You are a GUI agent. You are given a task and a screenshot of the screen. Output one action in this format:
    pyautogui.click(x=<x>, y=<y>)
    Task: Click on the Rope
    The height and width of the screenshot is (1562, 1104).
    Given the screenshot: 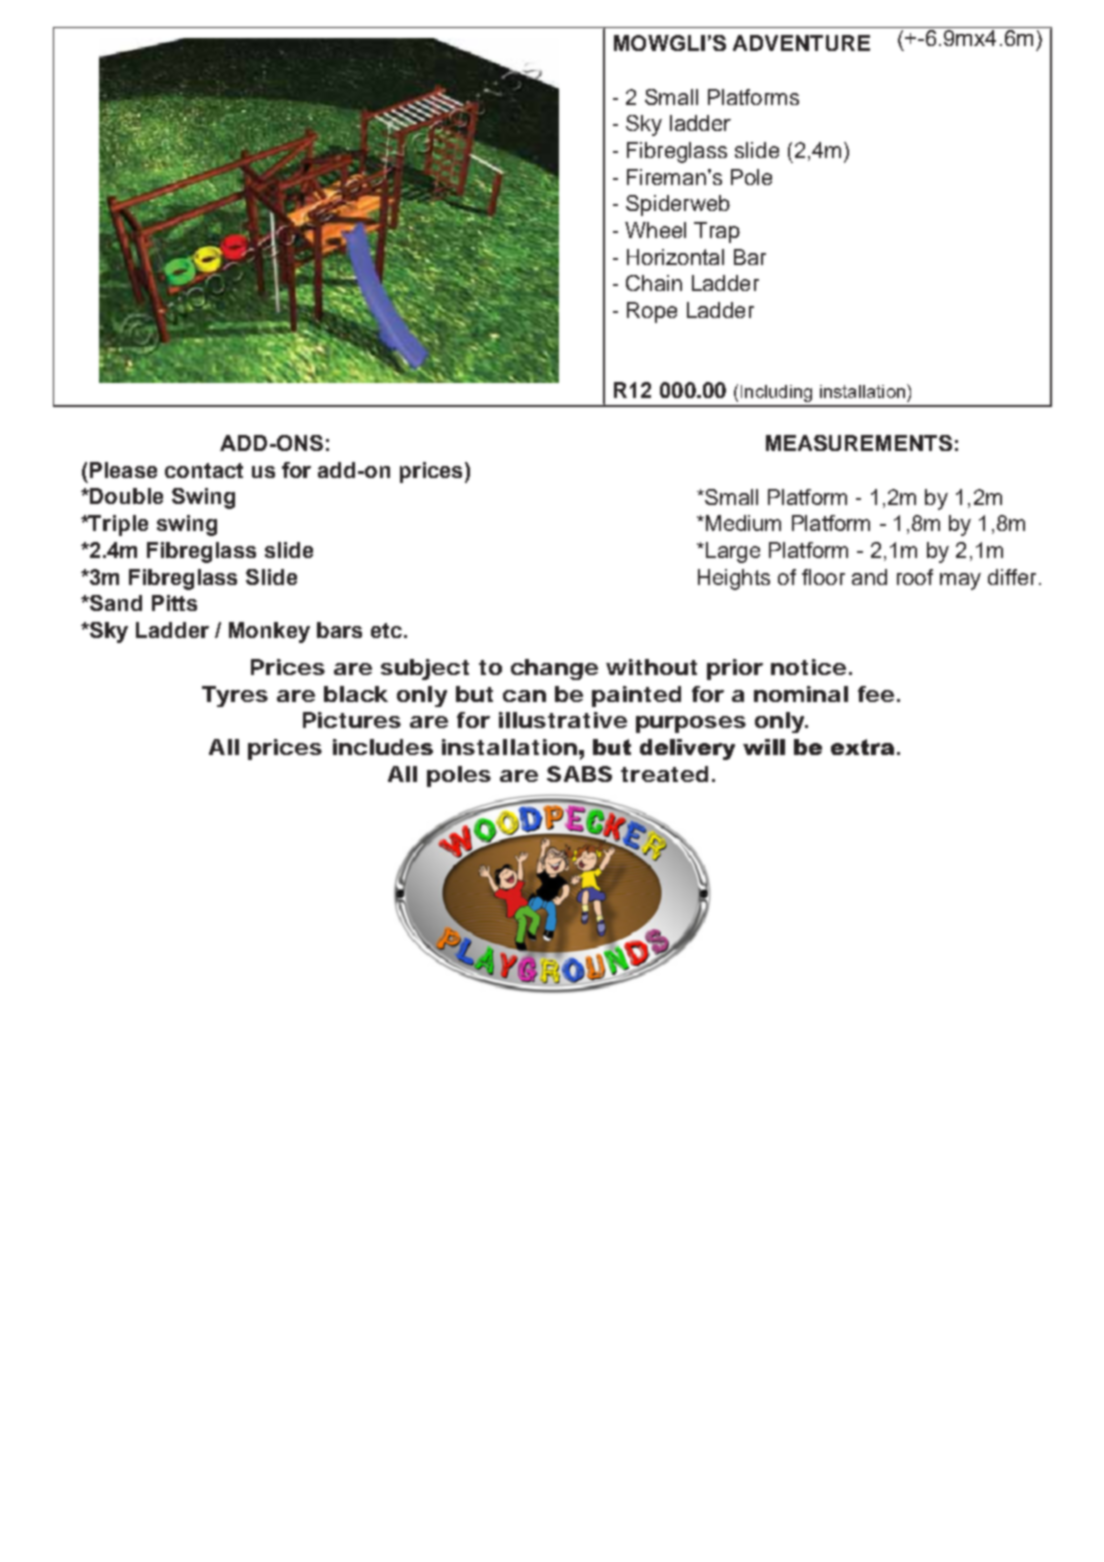 What is the action you would take?
    pyautogui.click(x=652, y=312)
